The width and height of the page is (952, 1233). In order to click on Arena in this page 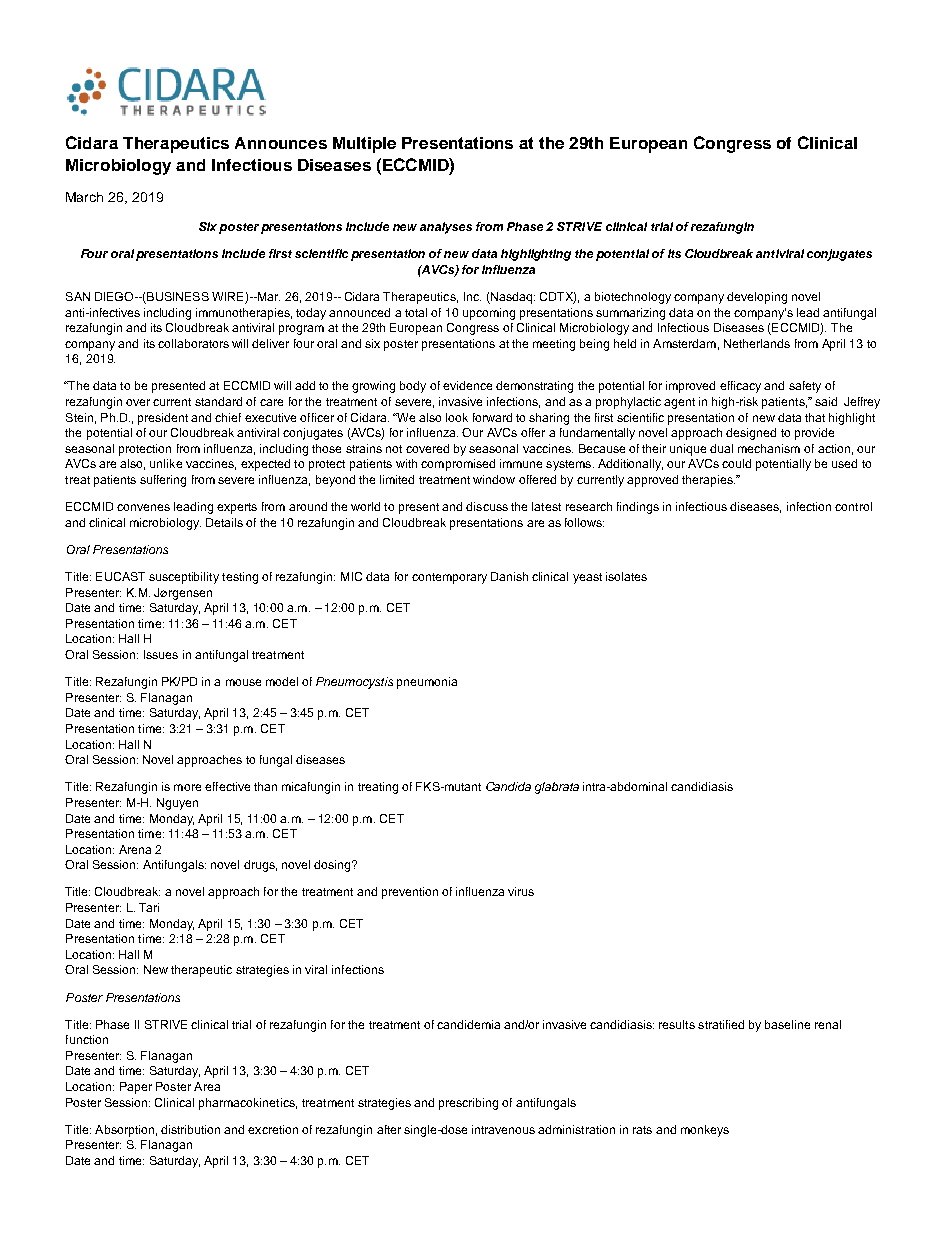, I will do `click(135, 849)`.
